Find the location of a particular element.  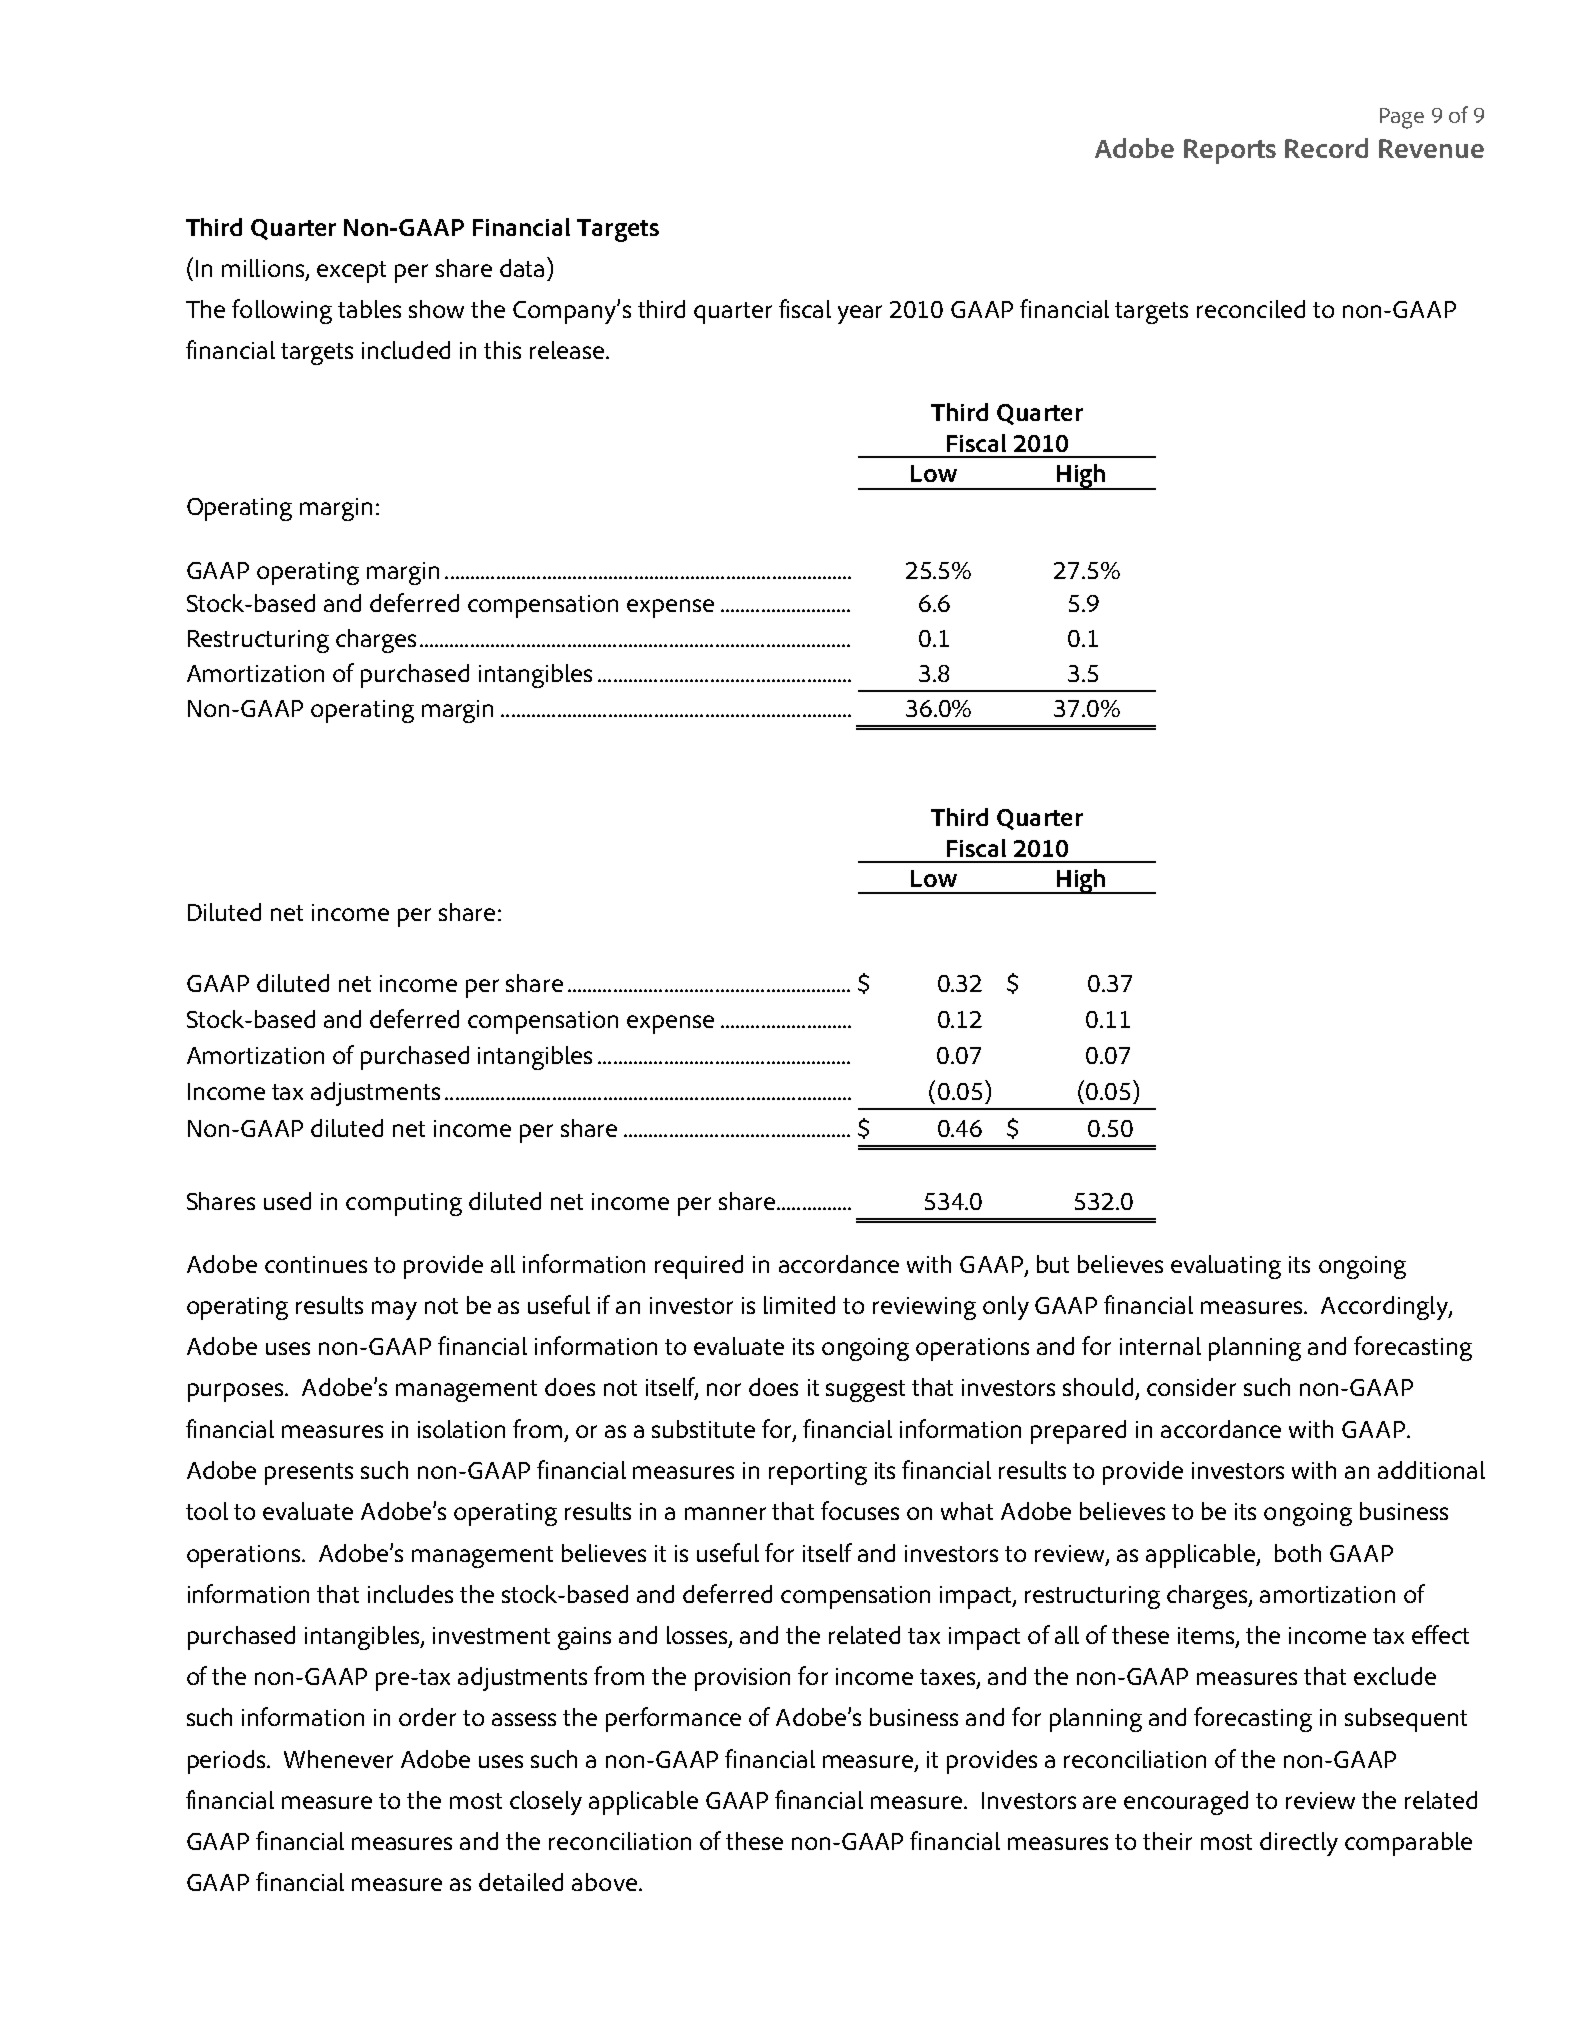

evaluating is located at coordinates (1226, 1267).
